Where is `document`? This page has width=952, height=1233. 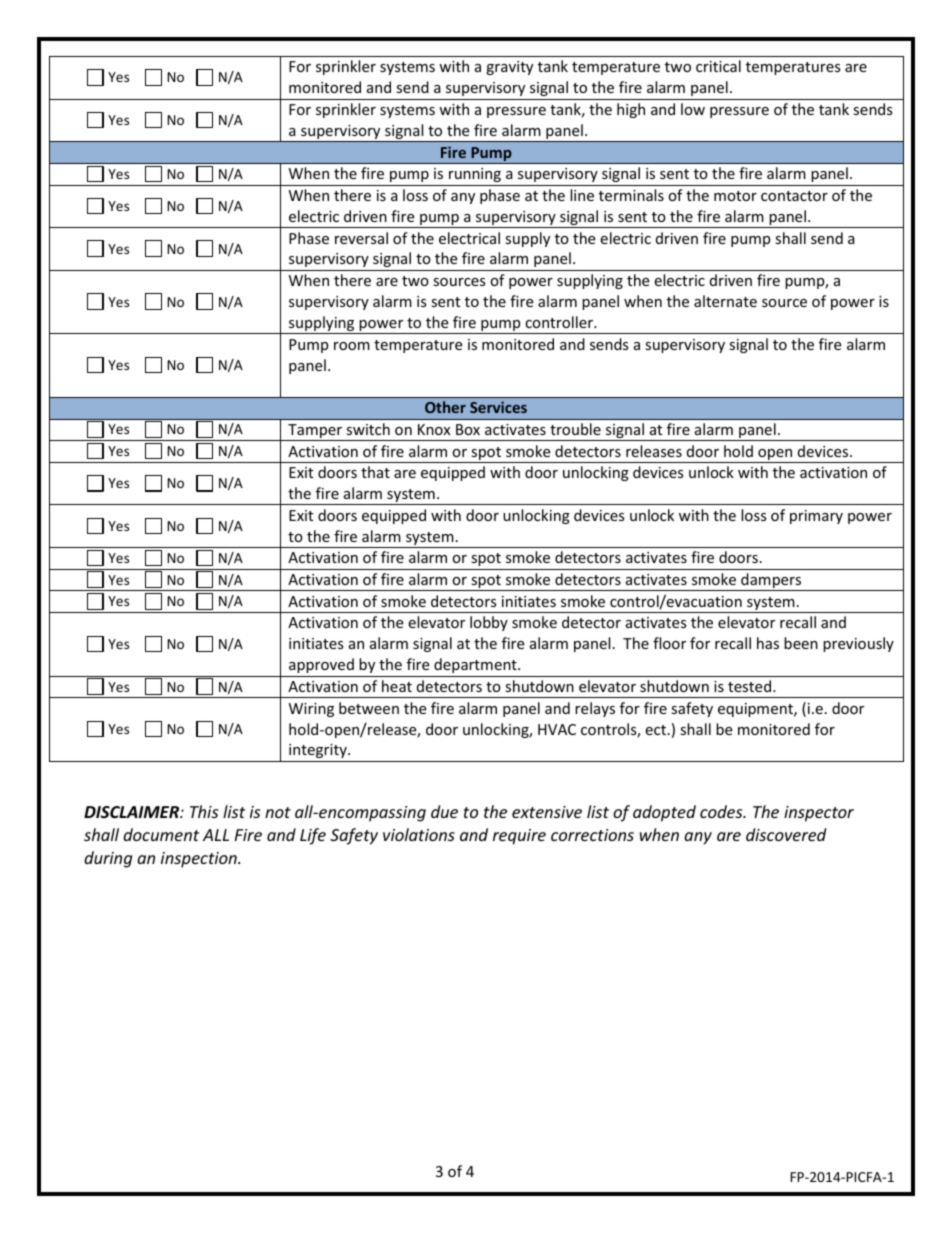
document is located at coordinates (161, 834).
